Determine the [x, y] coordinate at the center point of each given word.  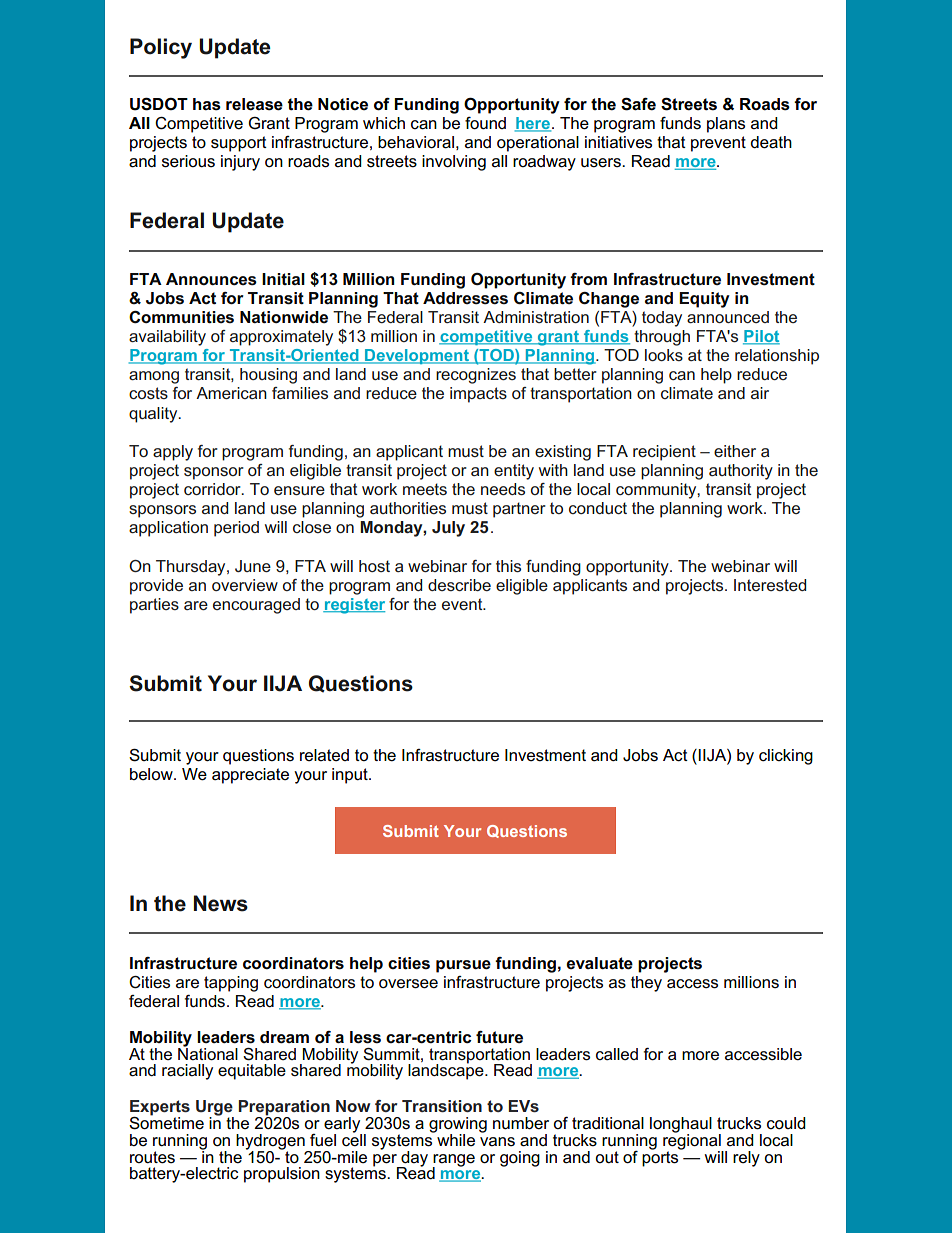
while [455, 1139]
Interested [770, 585]
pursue [463, 966]
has [207, 104]
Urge [215, 1109]
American [231, 393]
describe [459, 585]
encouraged [256, 606]
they [646, 984]
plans [726, 125]
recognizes [476, 376]
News [221, 903]
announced [728, 317]
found [485, 123]
